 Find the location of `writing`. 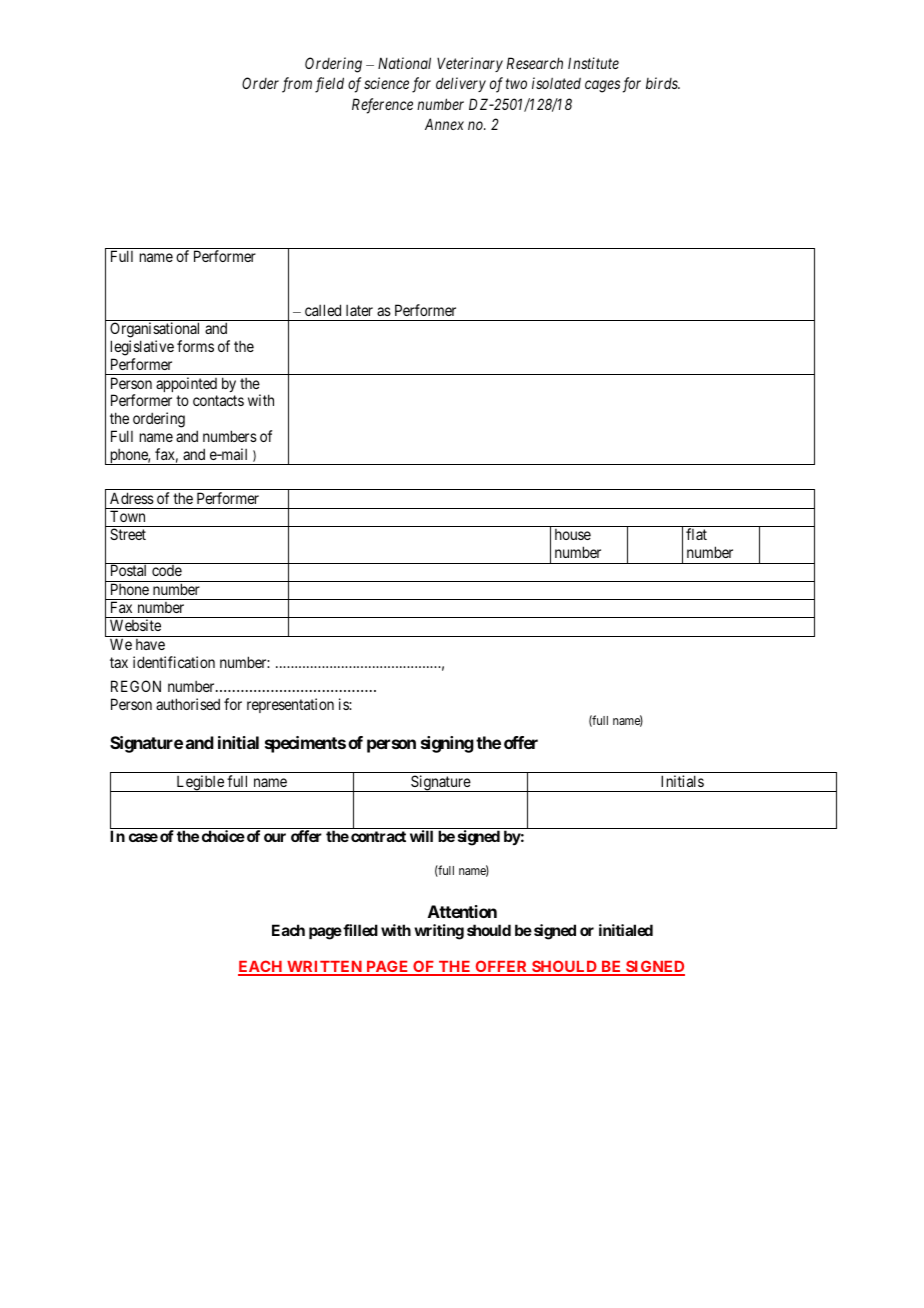

writing is located at coordinates (439, 932).
